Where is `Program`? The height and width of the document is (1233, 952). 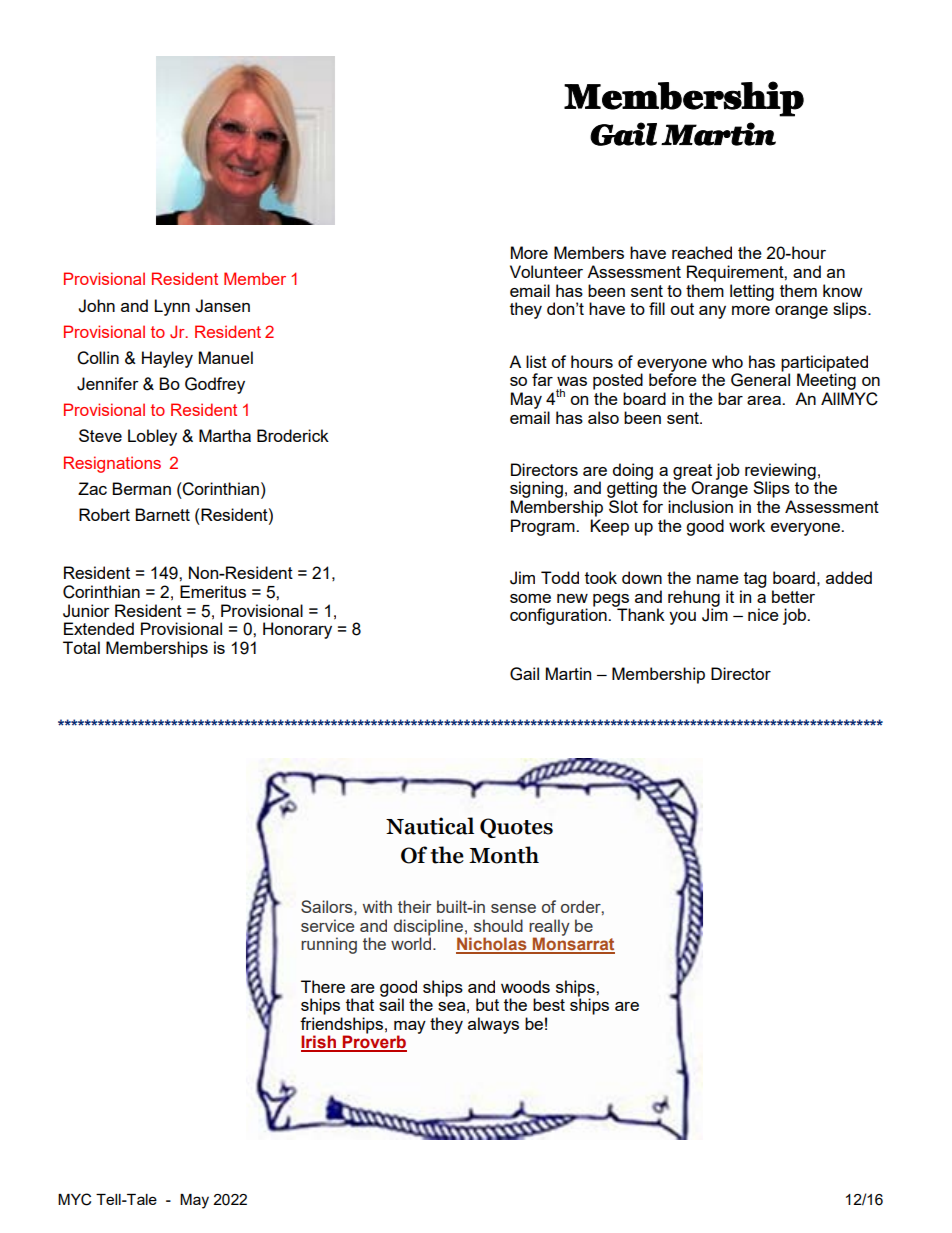 Program is located at coordinates (544, 527).
